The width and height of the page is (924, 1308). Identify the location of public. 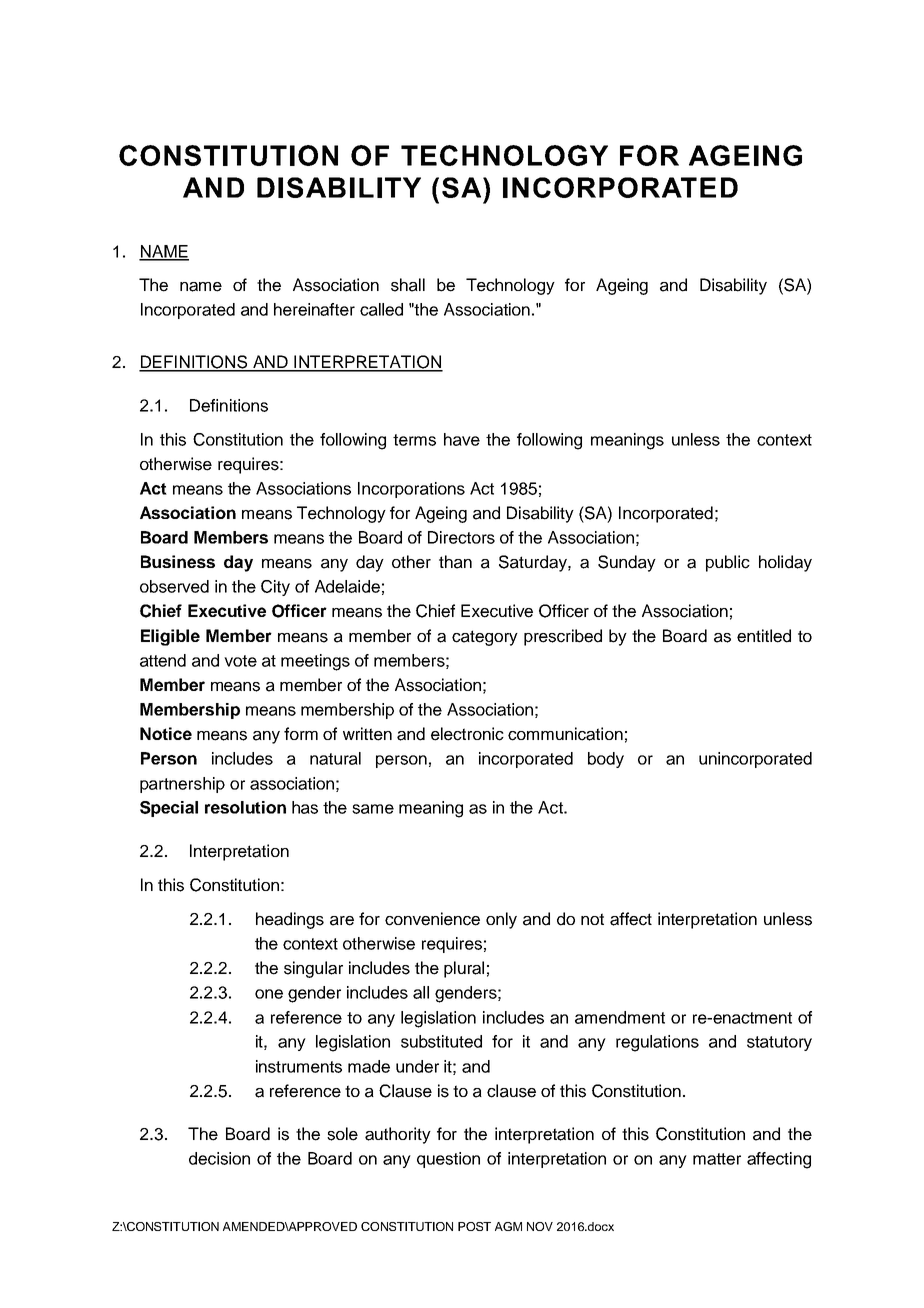
(728, 563).
